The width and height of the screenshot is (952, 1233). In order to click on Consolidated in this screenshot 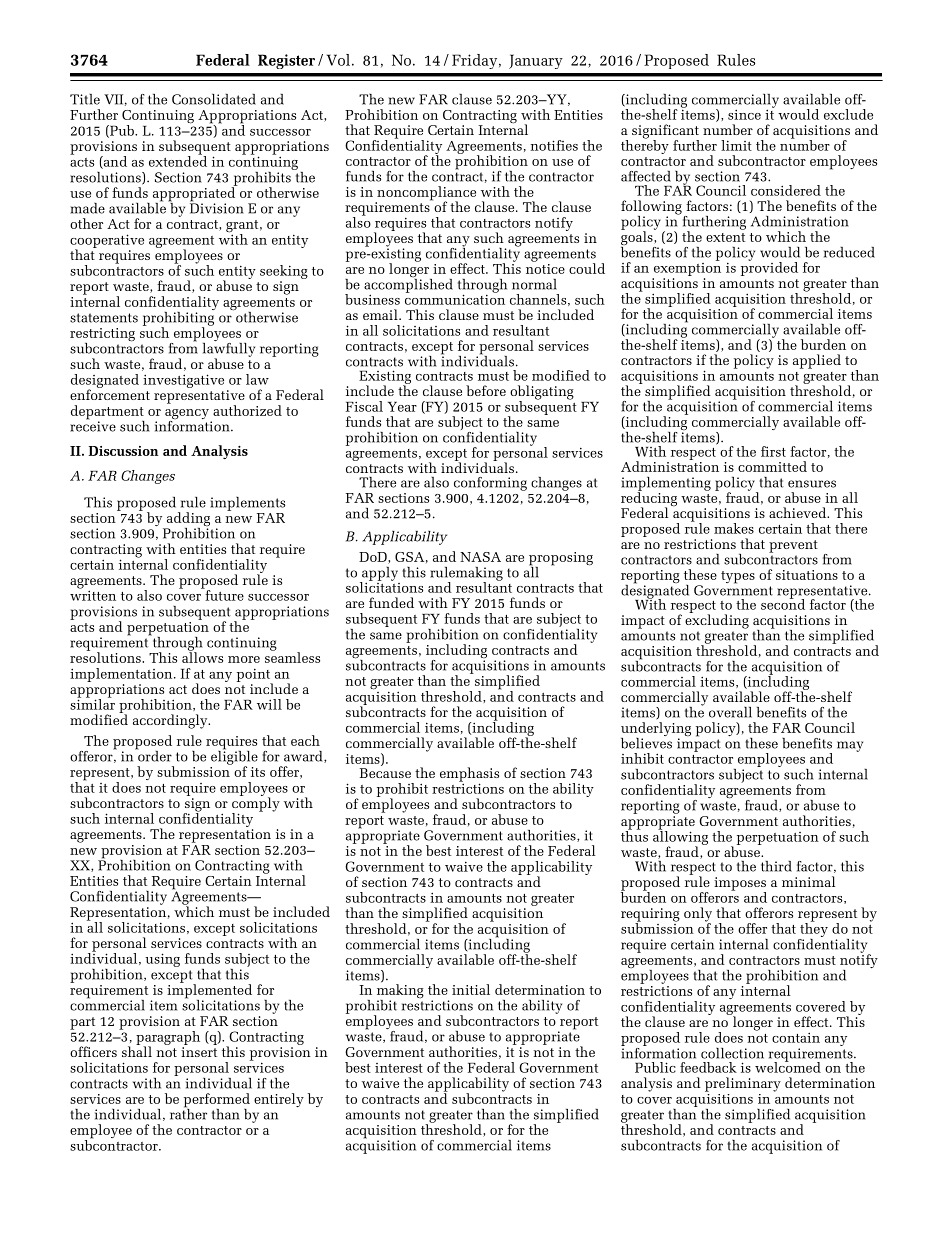, I will do `click(214, 99)`.
